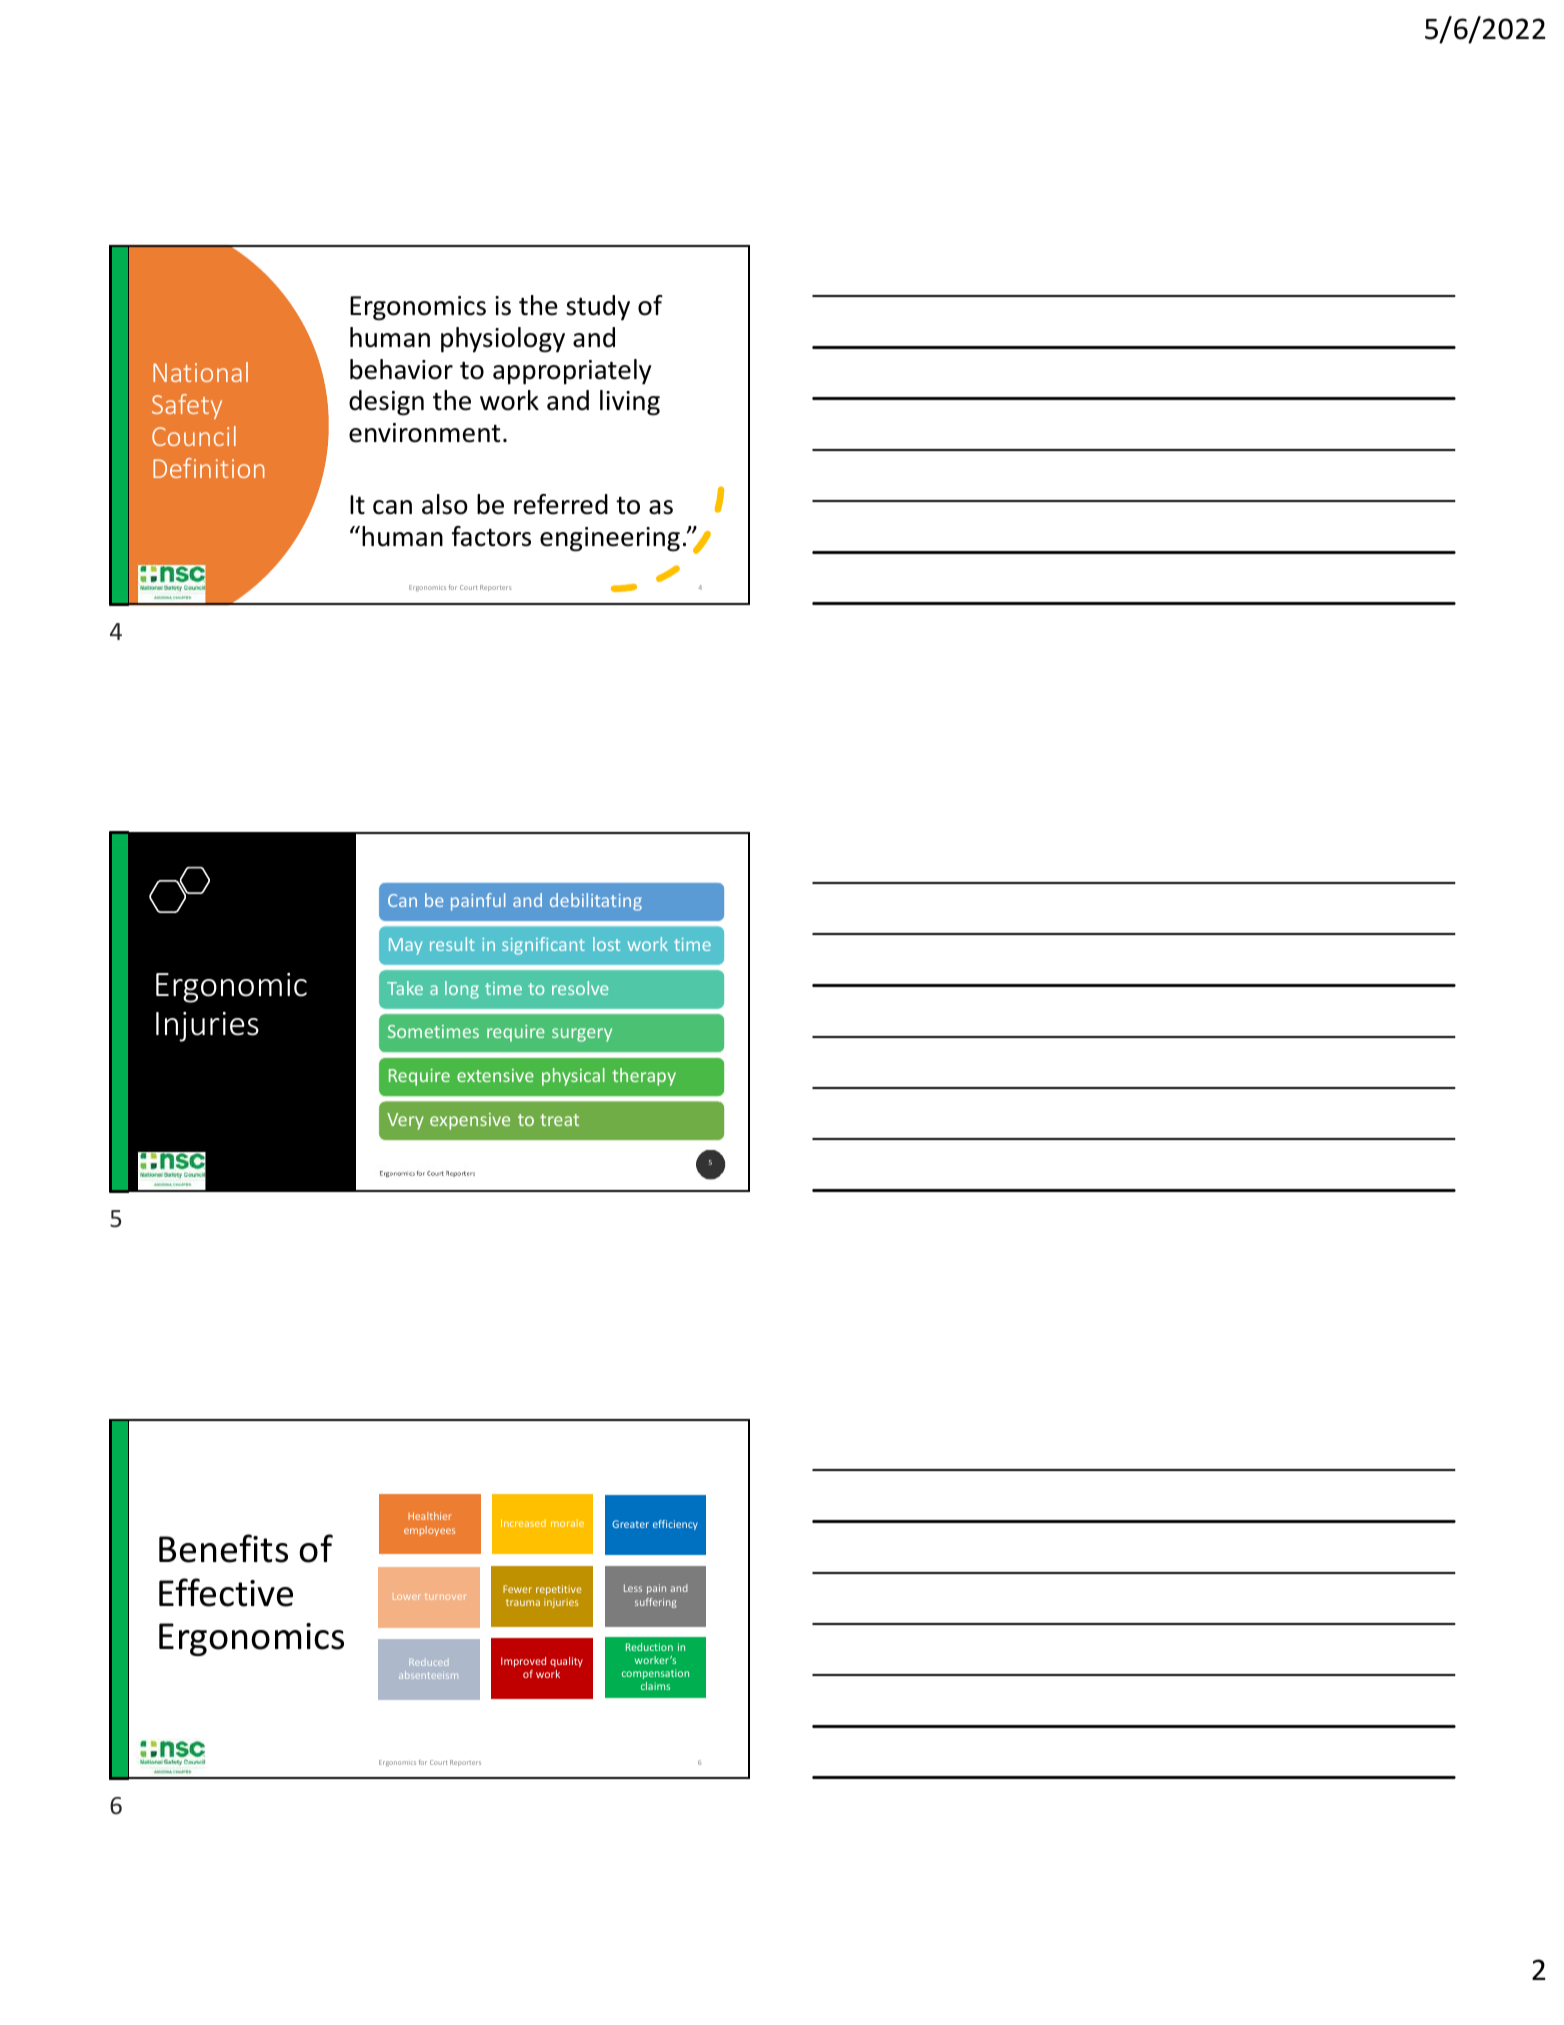  What do you see at coordinates (223, 1548) in the screenshot?
I see `Benefits` at bounding box center [223, 1548].
